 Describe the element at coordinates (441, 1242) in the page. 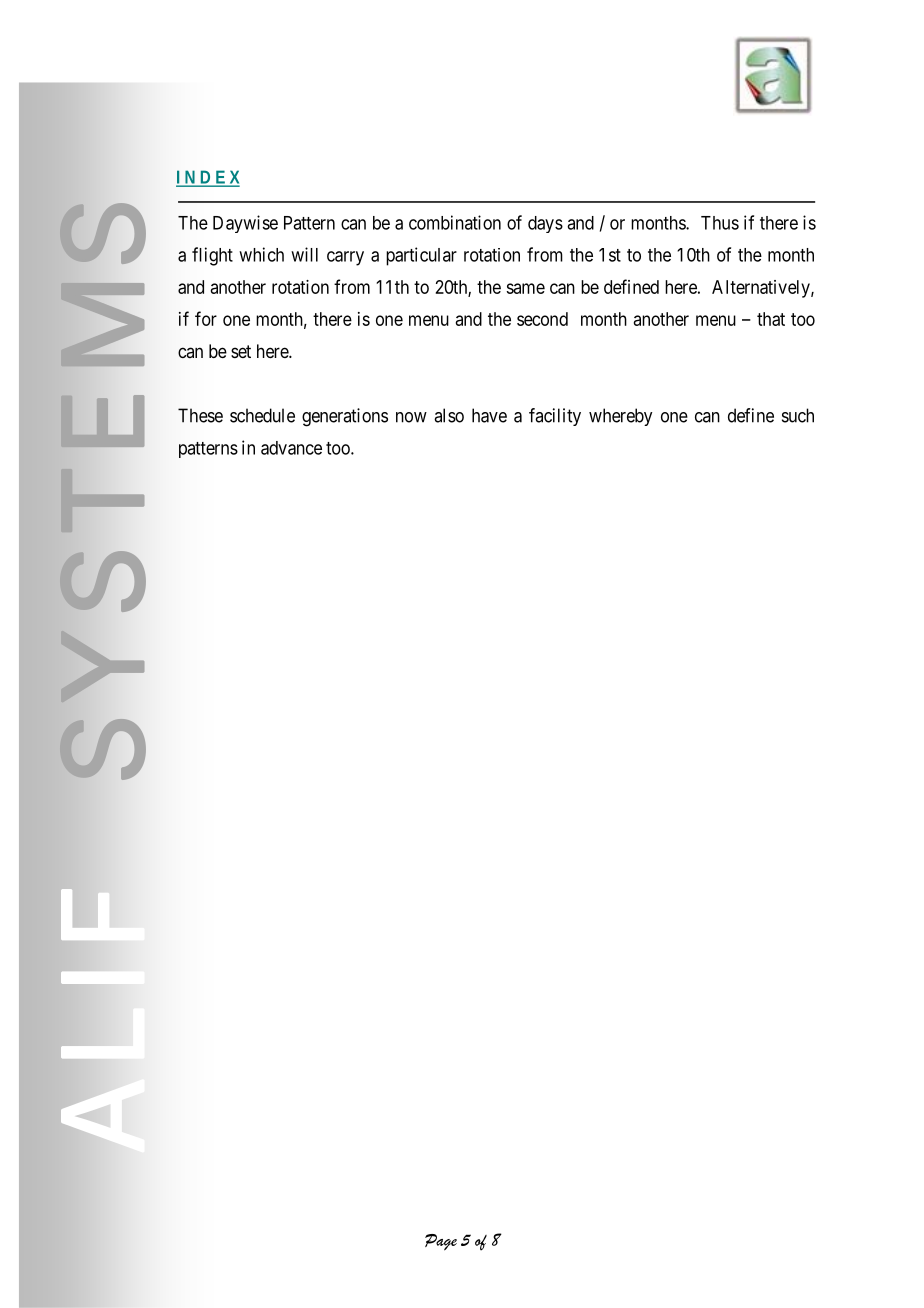

I see `Page` at that location.
